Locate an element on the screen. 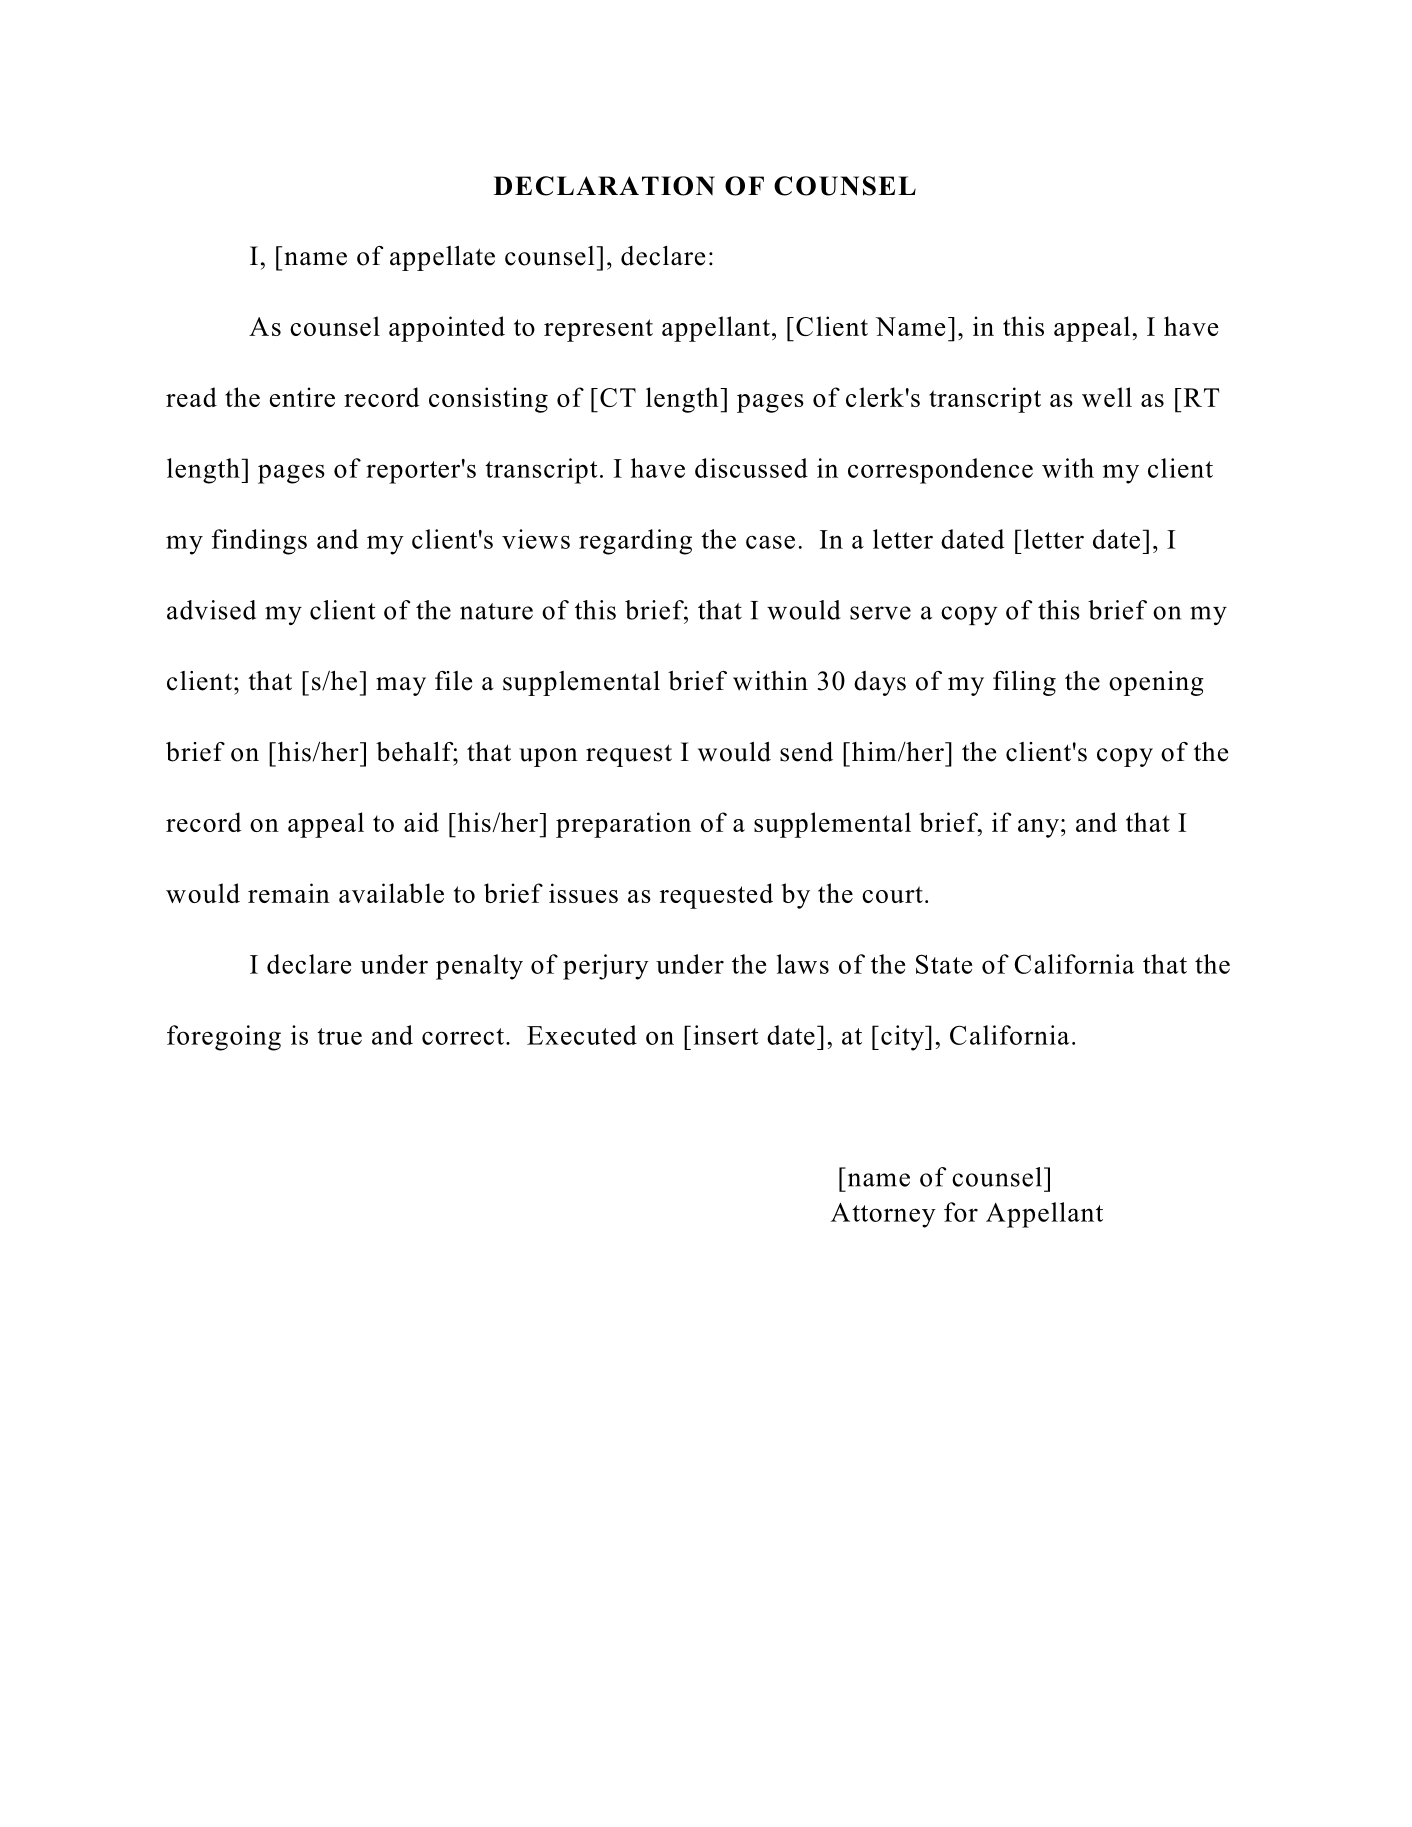 The height and width of the screenshot is (1827, 1412). discussed is located at coordinates (751, 468).
